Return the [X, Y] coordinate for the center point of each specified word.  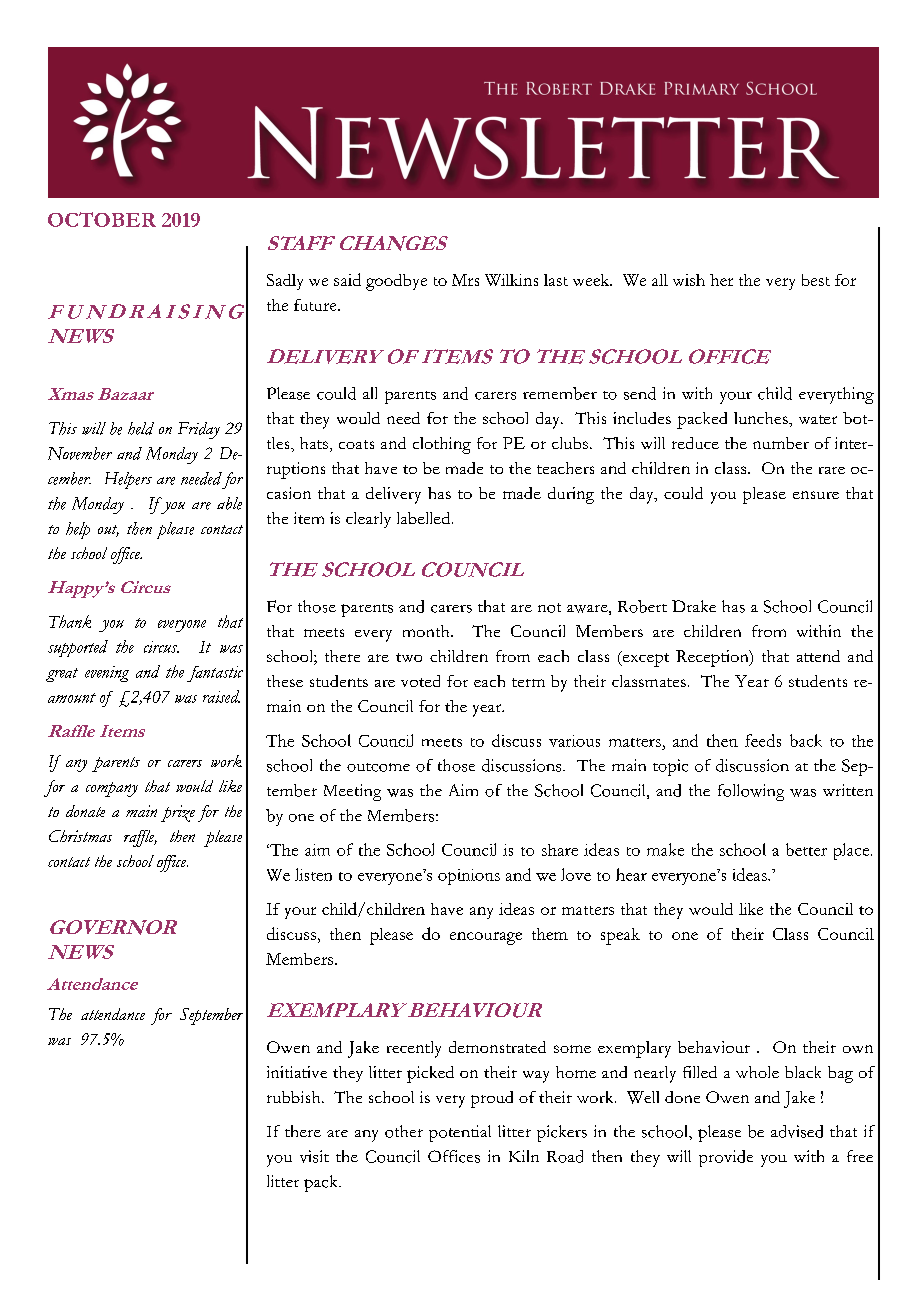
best [816, 280]
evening [107, 674]
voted [420, 681]
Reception [713, 658]
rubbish [295, 1097]
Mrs [465, 280]
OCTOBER [102, 219]
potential [460, 1133]
